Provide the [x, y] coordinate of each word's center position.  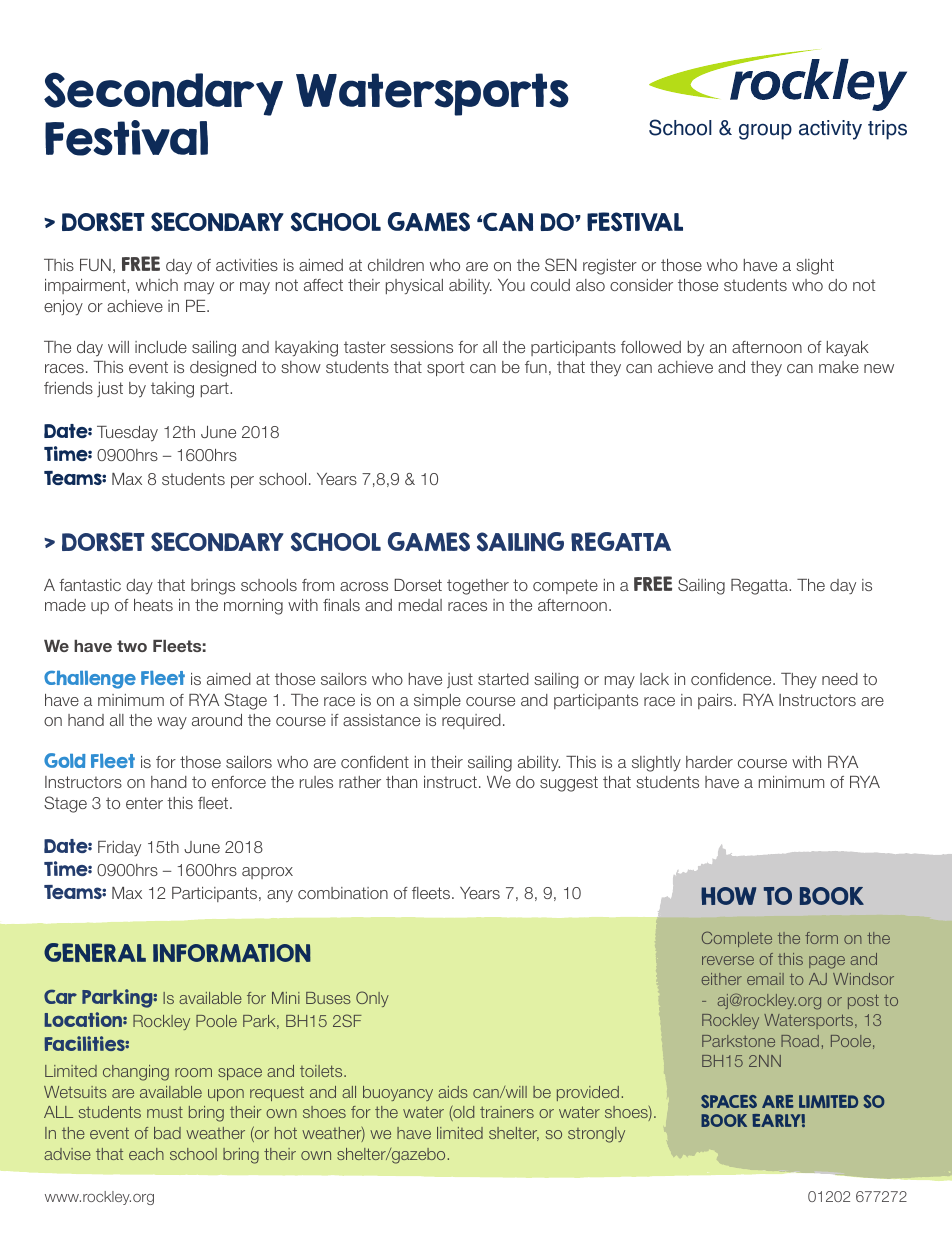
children [396, 265]
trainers [507, 1112]
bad [167, 1133]
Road [800, 1041]
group [765, 131]
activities [247, 265]
